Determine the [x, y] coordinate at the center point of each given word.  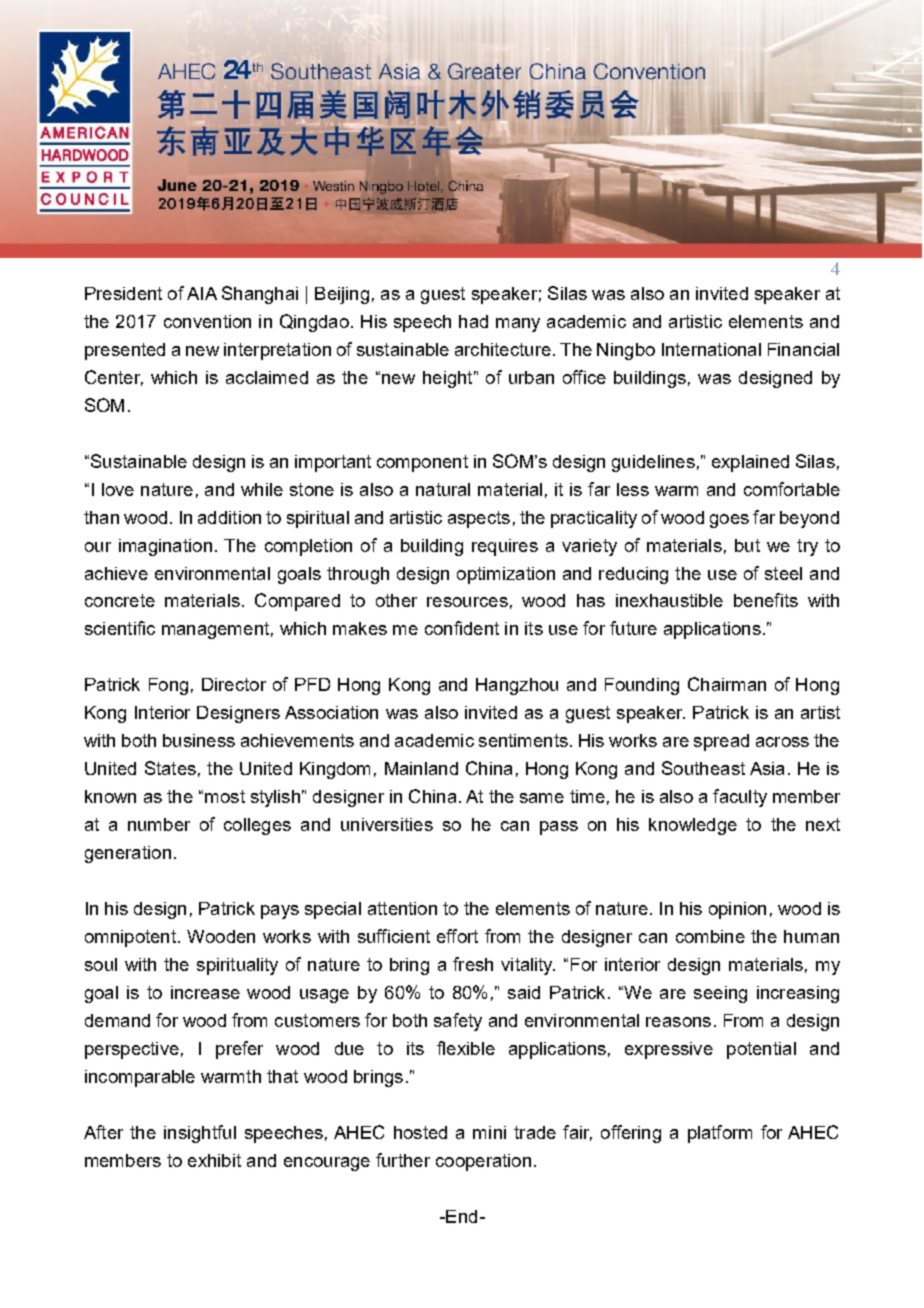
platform [720, 1134]
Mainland [421, 768]
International [711, 349]
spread [721, 742]
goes [729, 521]
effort [457, 936]
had [473, 321]
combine [710, 936]
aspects [479, 519]
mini [489, 1132]
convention [207, 321]
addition [229, 517]
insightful [200, 1134]
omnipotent [130, 938]
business [199, 740]
